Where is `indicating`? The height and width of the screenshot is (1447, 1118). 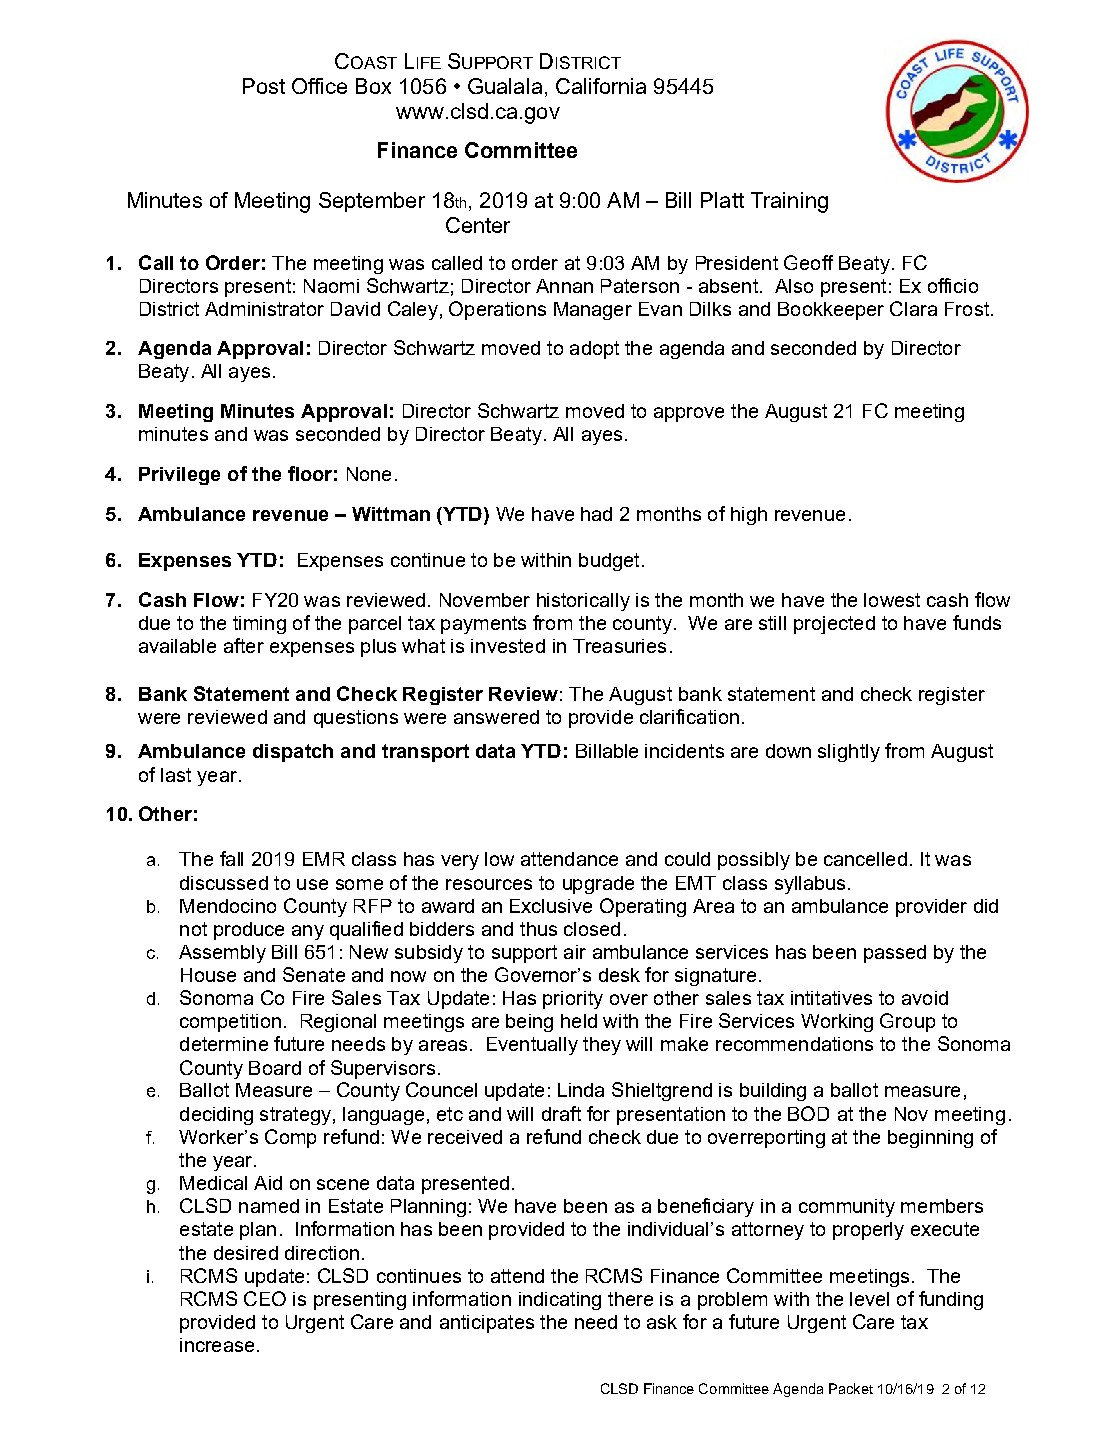
indicating is located at coordinates (560, 1301).
